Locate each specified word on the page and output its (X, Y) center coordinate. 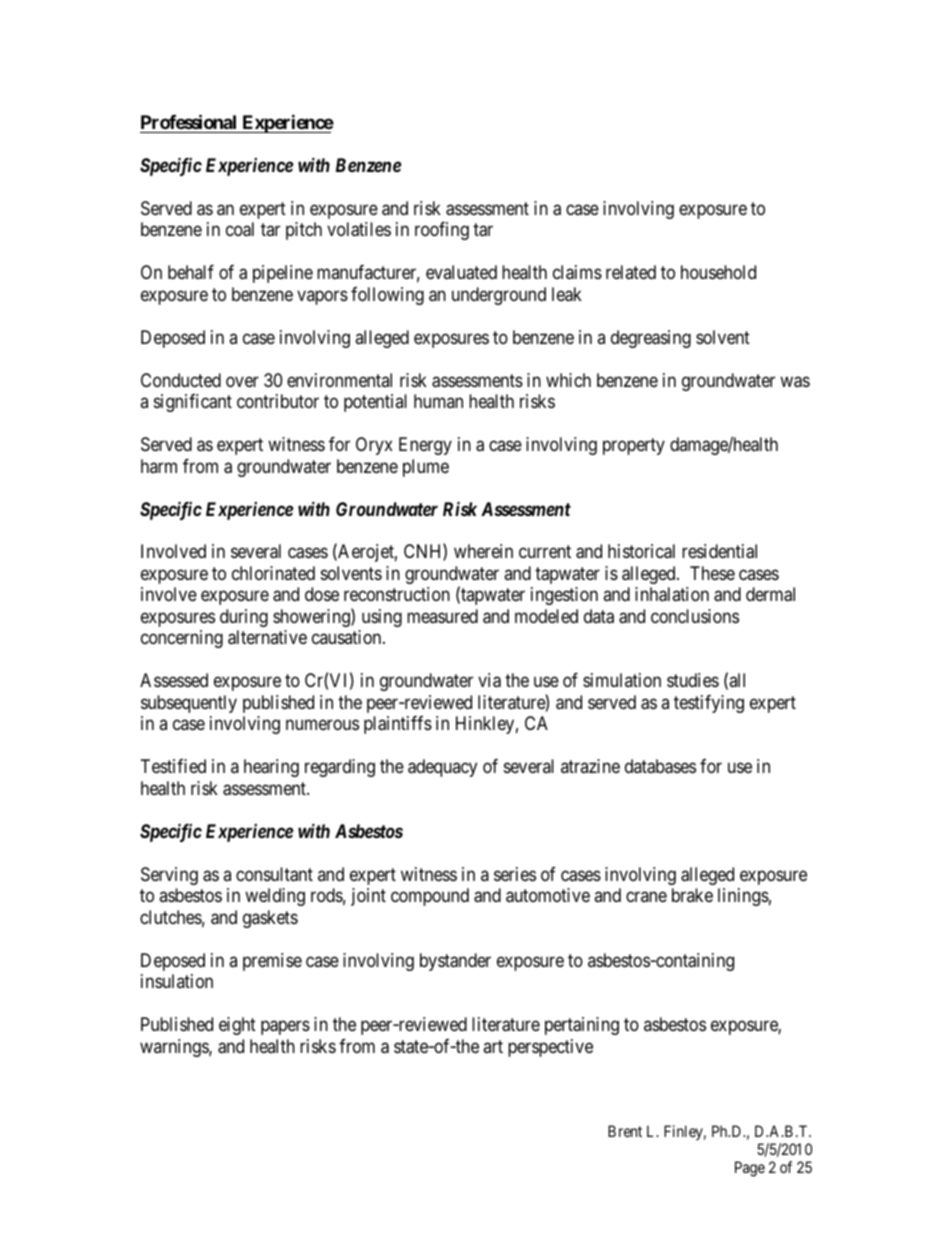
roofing (442, 231)
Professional (188, 121)
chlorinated (273, 573)
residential (719, 551)
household (718, 272)
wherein (483, 551)
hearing (271, 768)
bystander (455, 962)
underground (499, 296)
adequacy (442, 768)
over (242, 381)
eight (237, 1026)
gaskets (270, 919)
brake (692, 895)
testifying (709, 704)
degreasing (651, 339)
